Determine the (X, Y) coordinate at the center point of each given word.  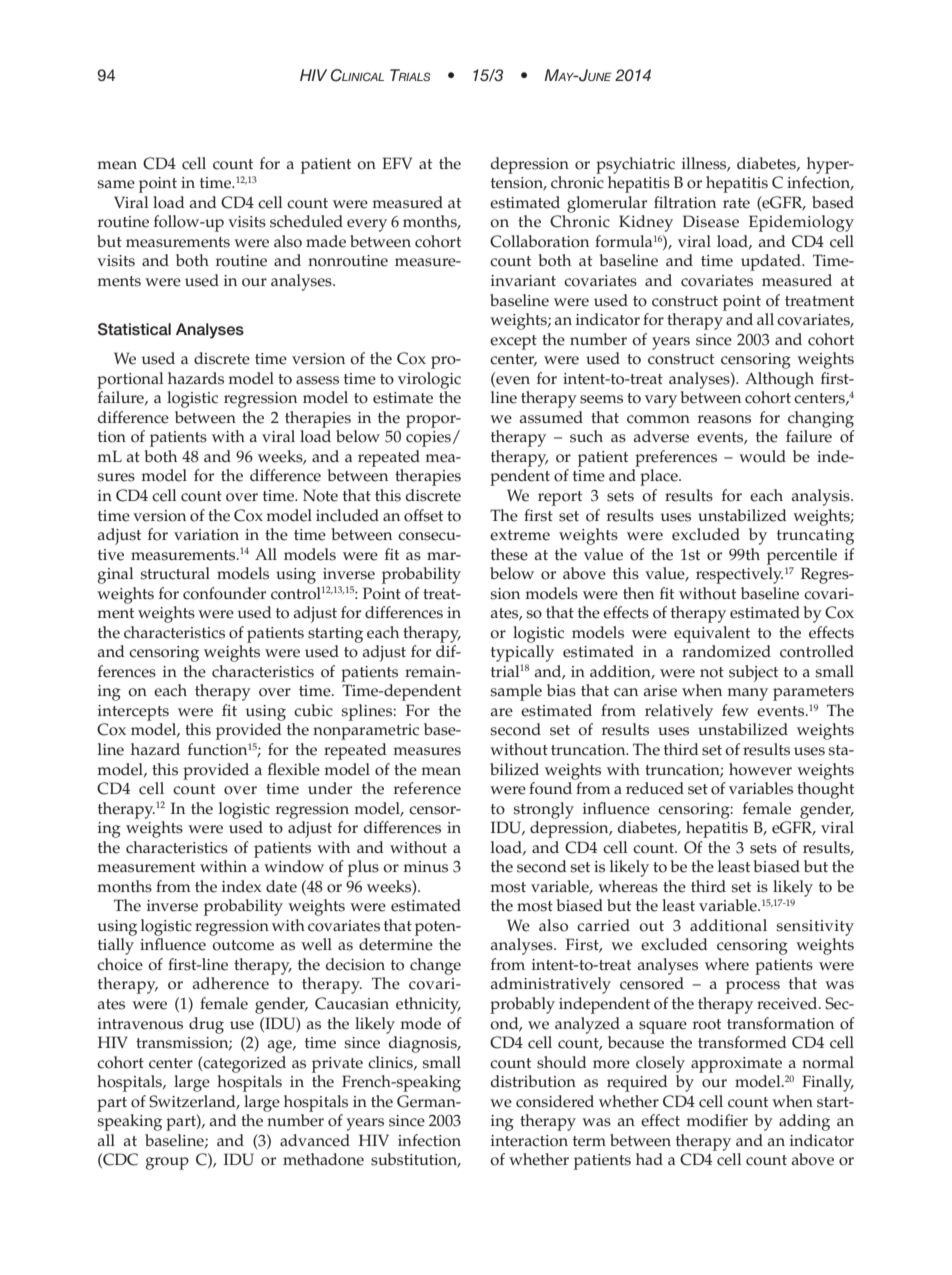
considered (555, 1101)
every (367, 225)
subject (753, 673)
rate (736, 203)
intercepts (133, 713)
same (116, 184)
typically (522, 653)
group (167, 1163)
